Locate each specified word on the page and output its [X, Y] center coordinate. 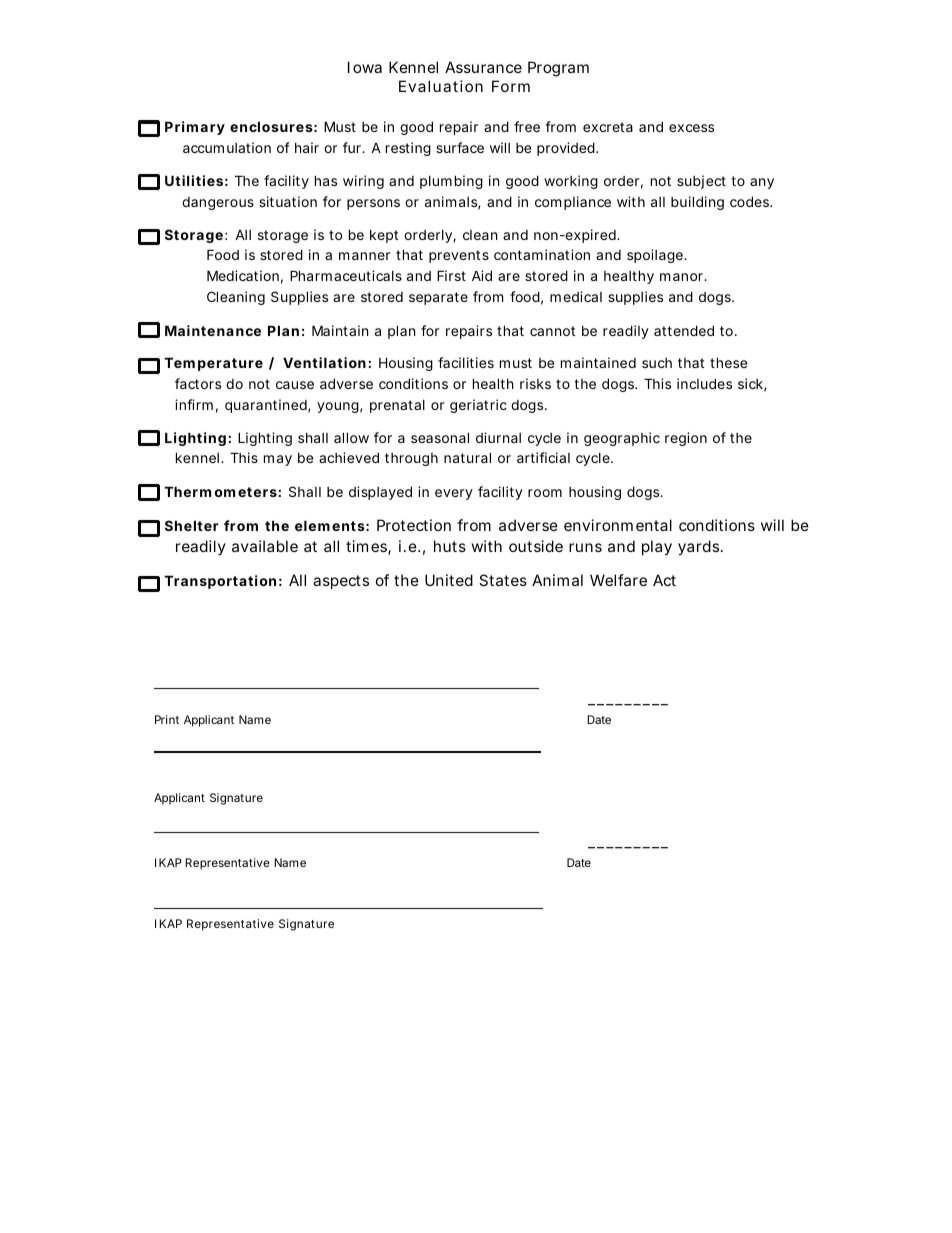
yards [700, 547]
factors [198, 383]
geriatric [478, 406]
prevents [459, 256]
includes [704, 383]
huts [450, 546]
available [265, 546]
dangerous [218, 203]
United [449, 580]
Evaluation [441, 86]
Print [167, 719]
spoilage [657, 256]
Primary [195, 128]
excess [691, 128]
